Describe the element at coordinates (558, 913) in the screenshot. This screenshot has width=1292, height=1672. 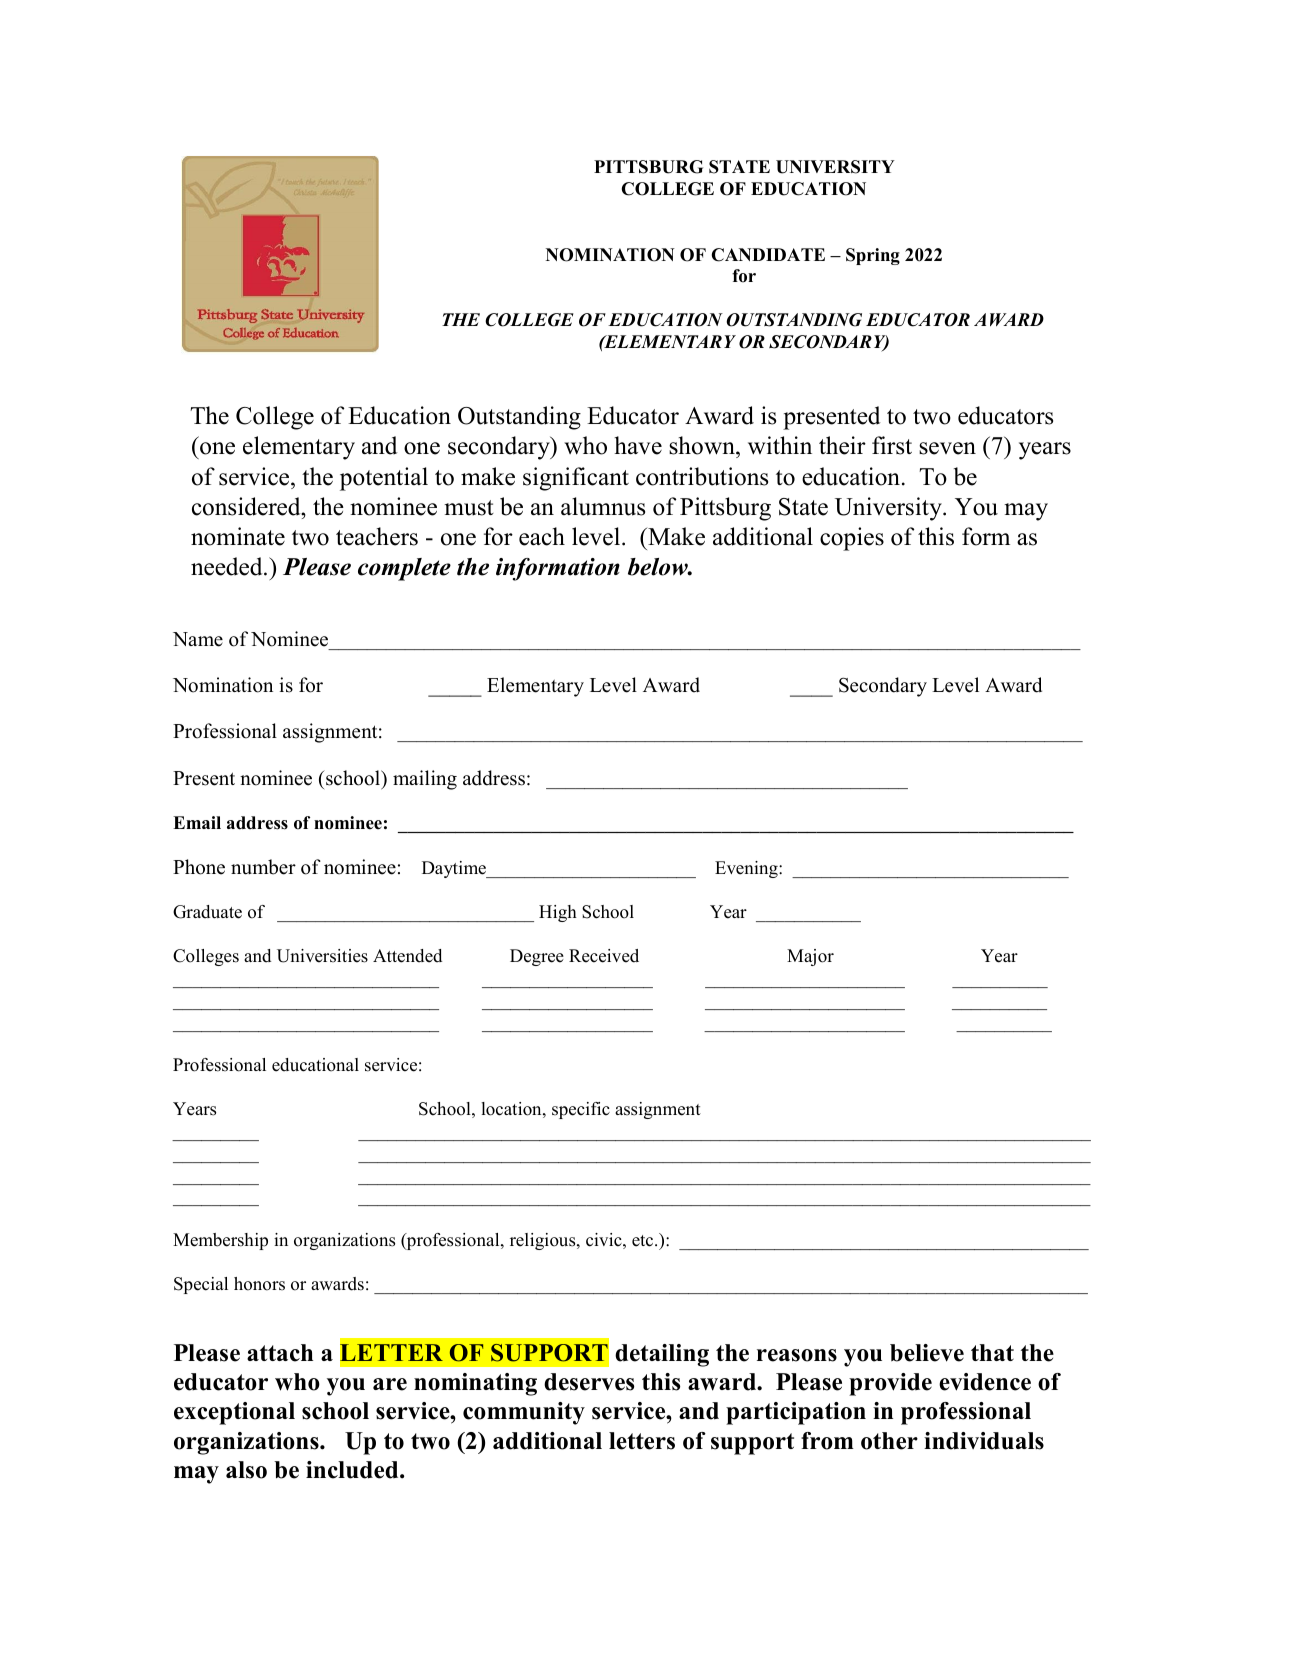
I see `High` at that location.
